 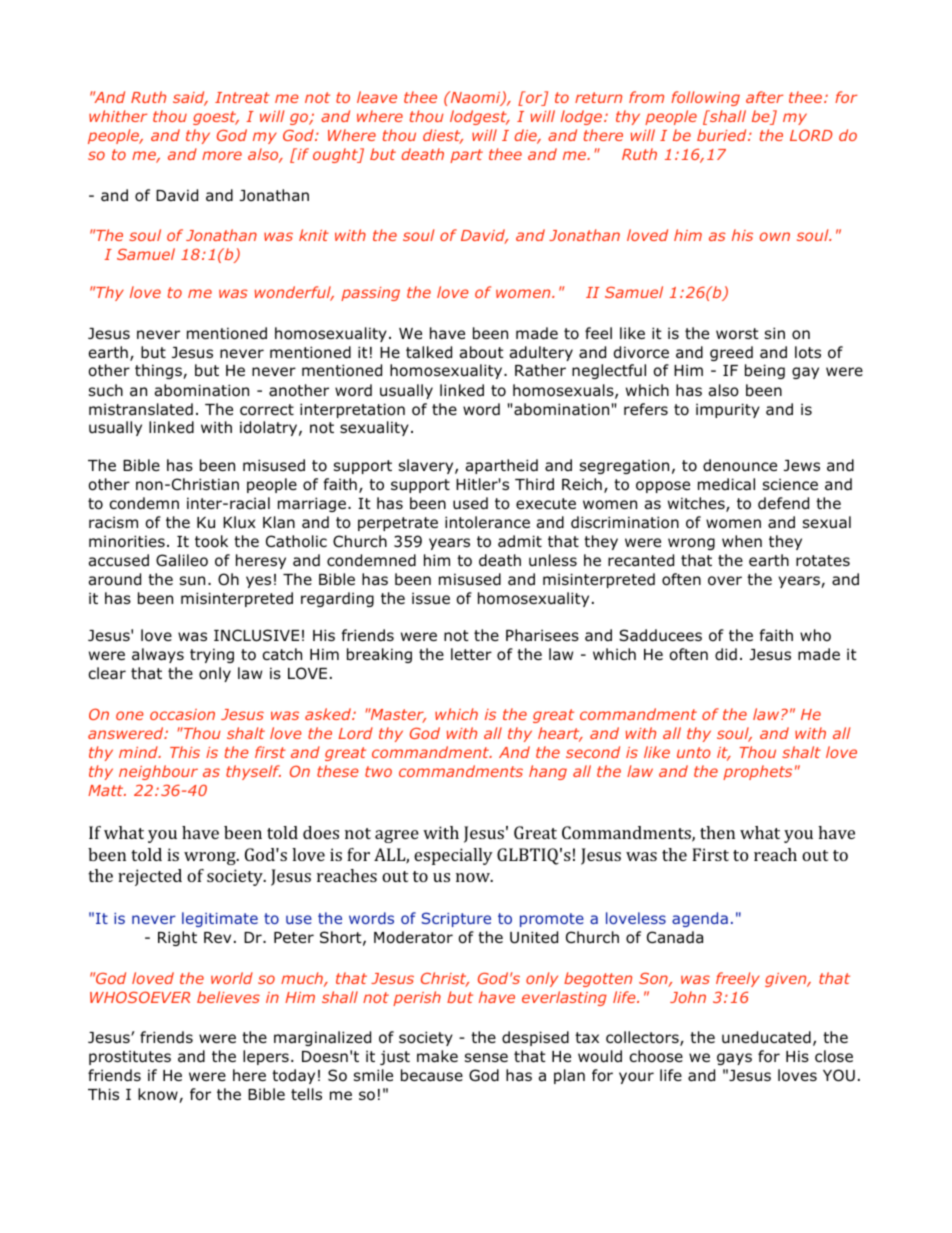 I want to click on more, so click(x=222, y=155).
